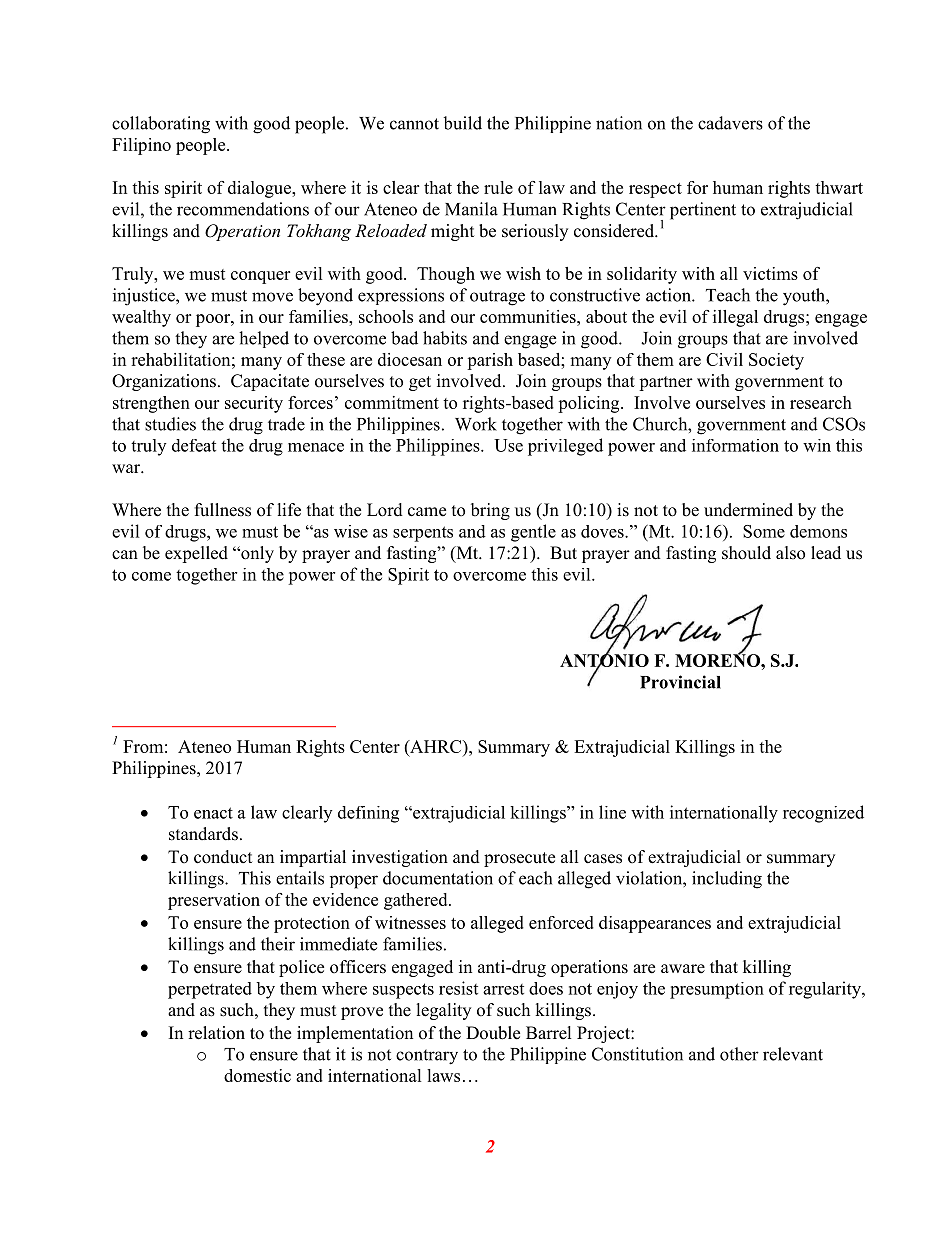 This document has width=952, height=1233. I want to click on Use, so click(508, 445).
